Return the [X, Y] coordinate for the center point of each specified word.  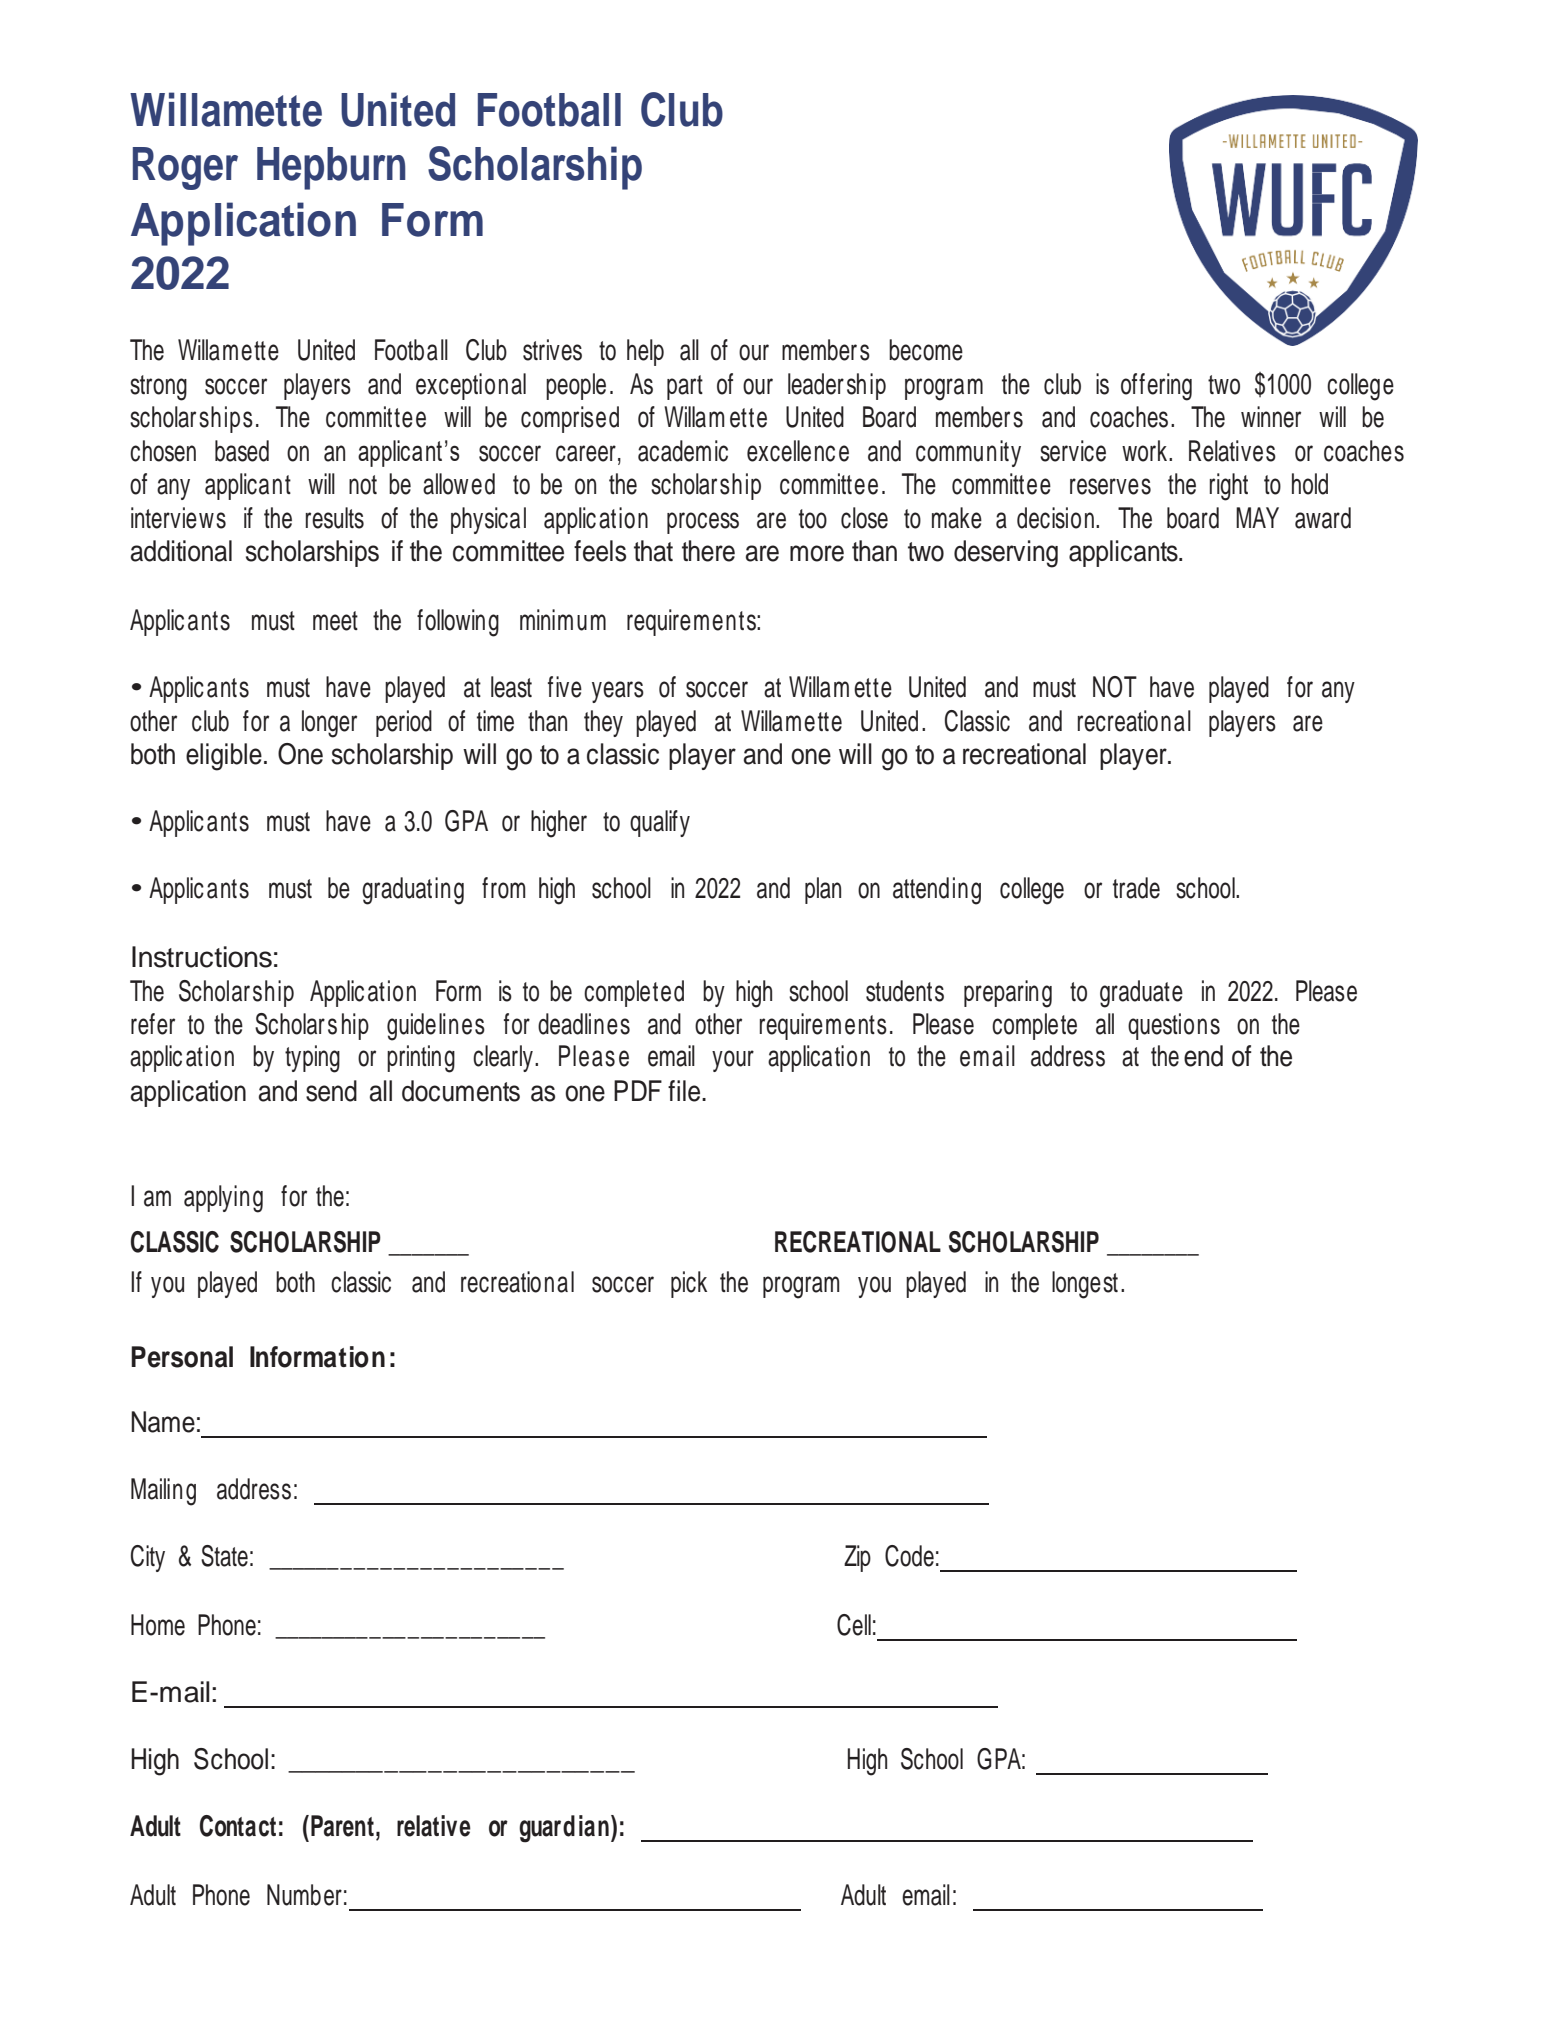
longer [329, 724]
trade [1136, 888]
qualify [660, 823]
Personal [182, 1357]
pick [689, 1284]
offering [1156, 387]
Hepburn [331, 168]
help [645, 352]
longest [1085, 1285]
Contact [238, 1826]
